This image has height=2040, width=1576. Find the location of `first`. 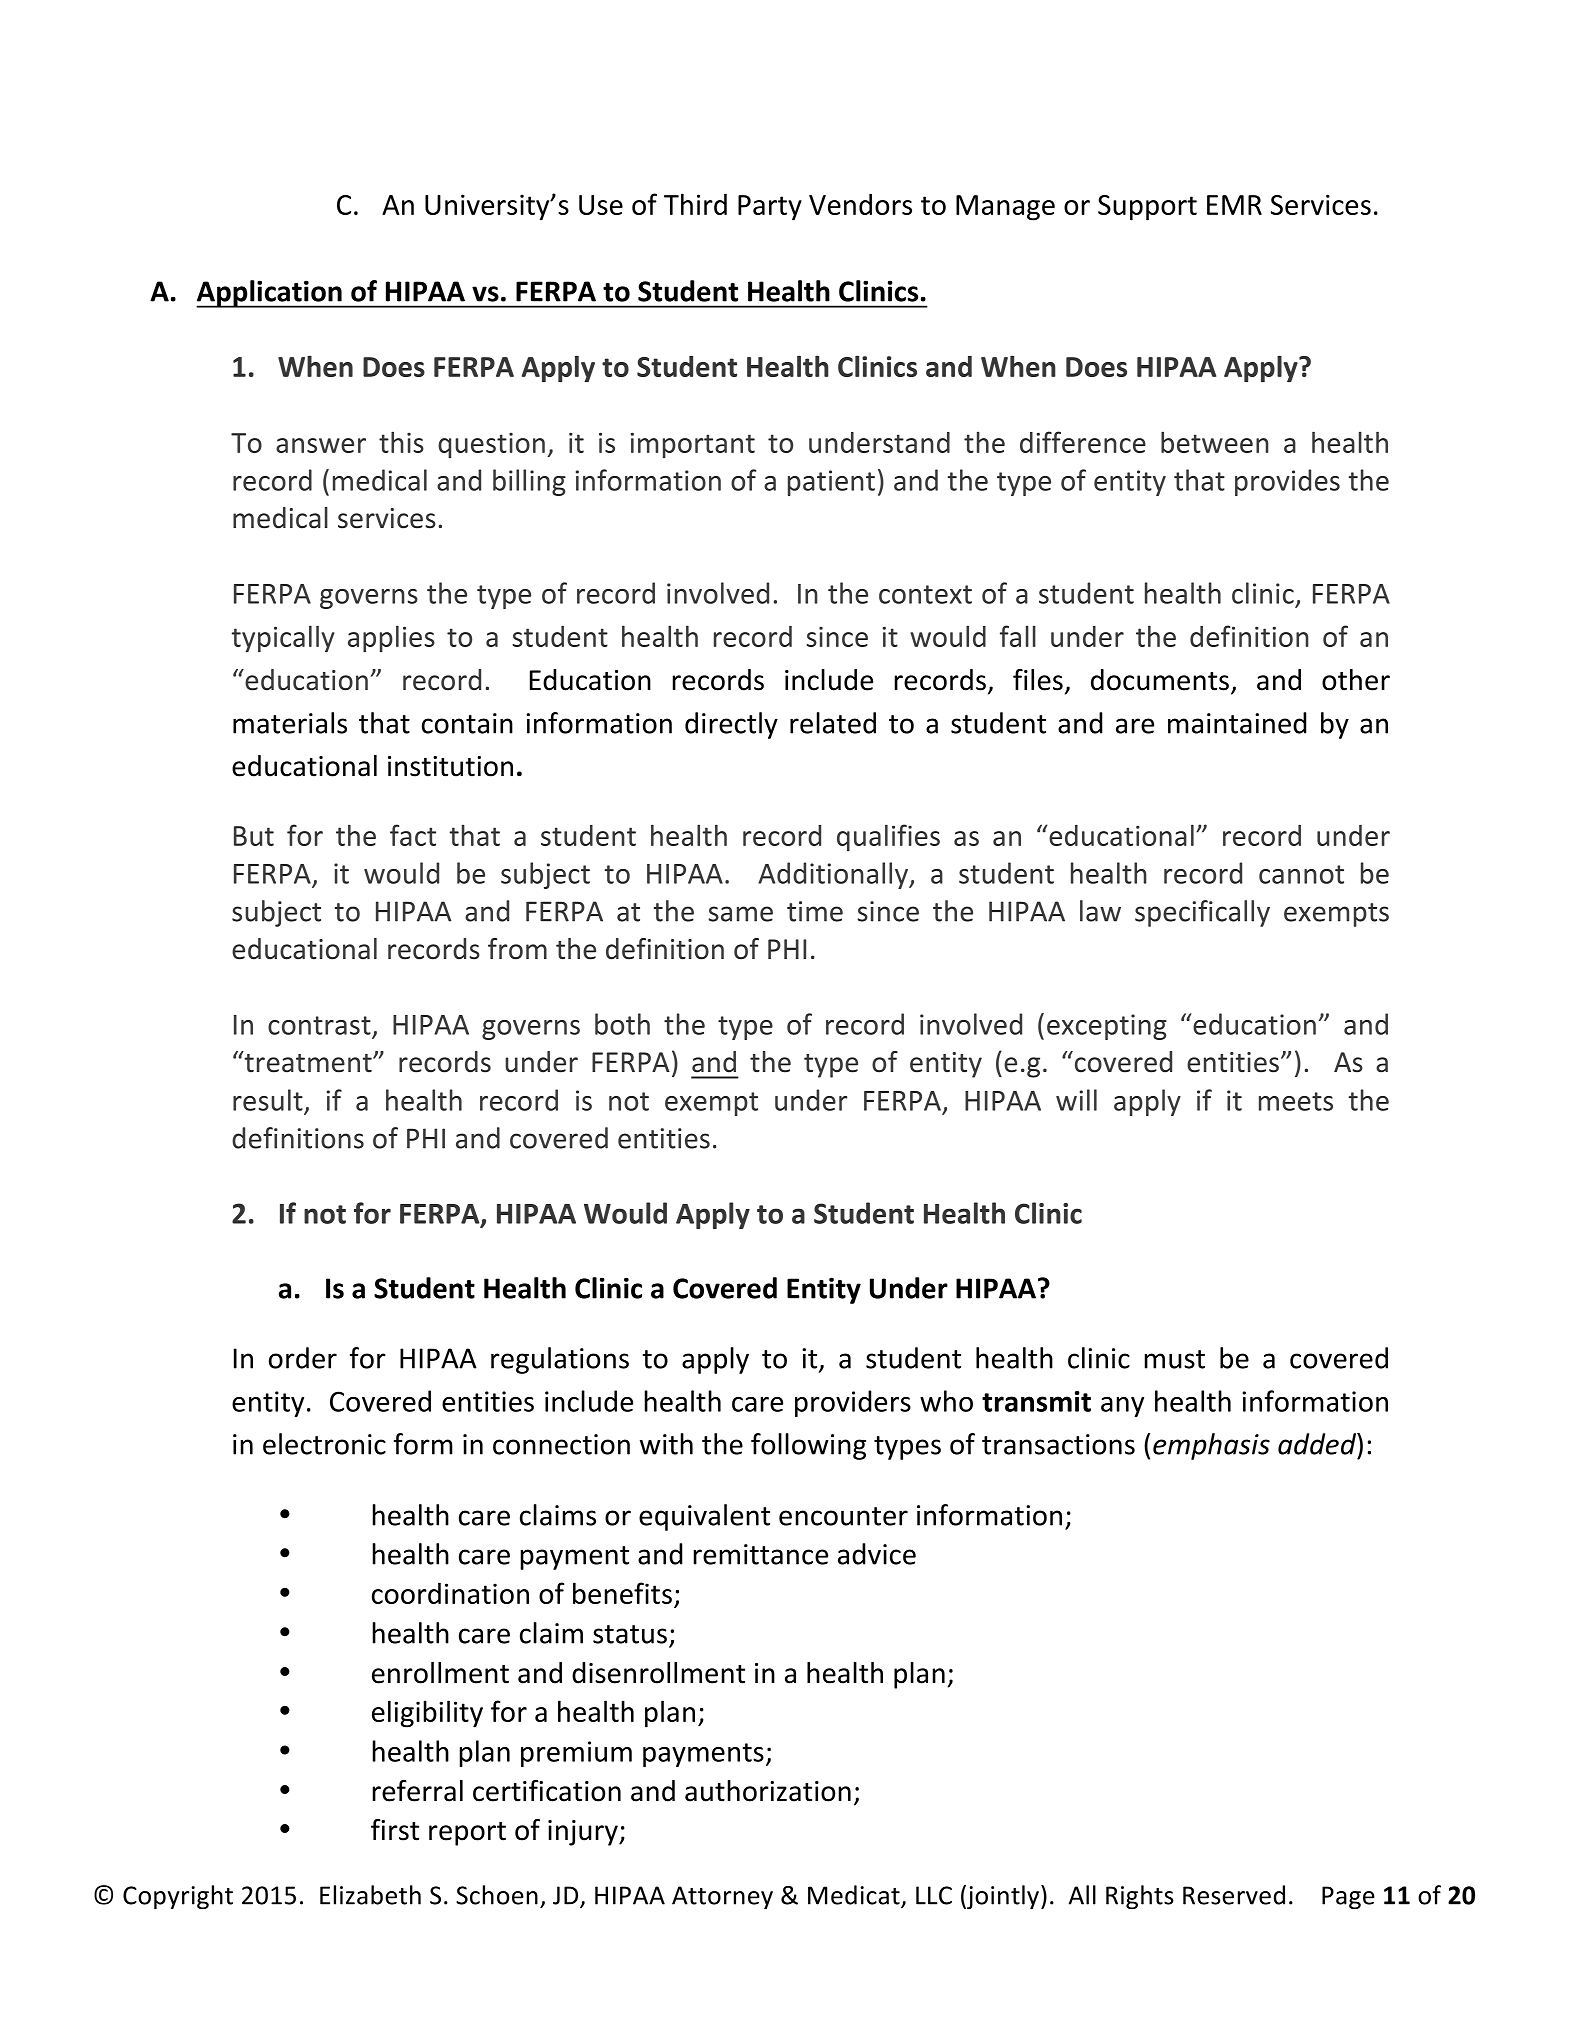

first is located at coordinates (395, 1830).
